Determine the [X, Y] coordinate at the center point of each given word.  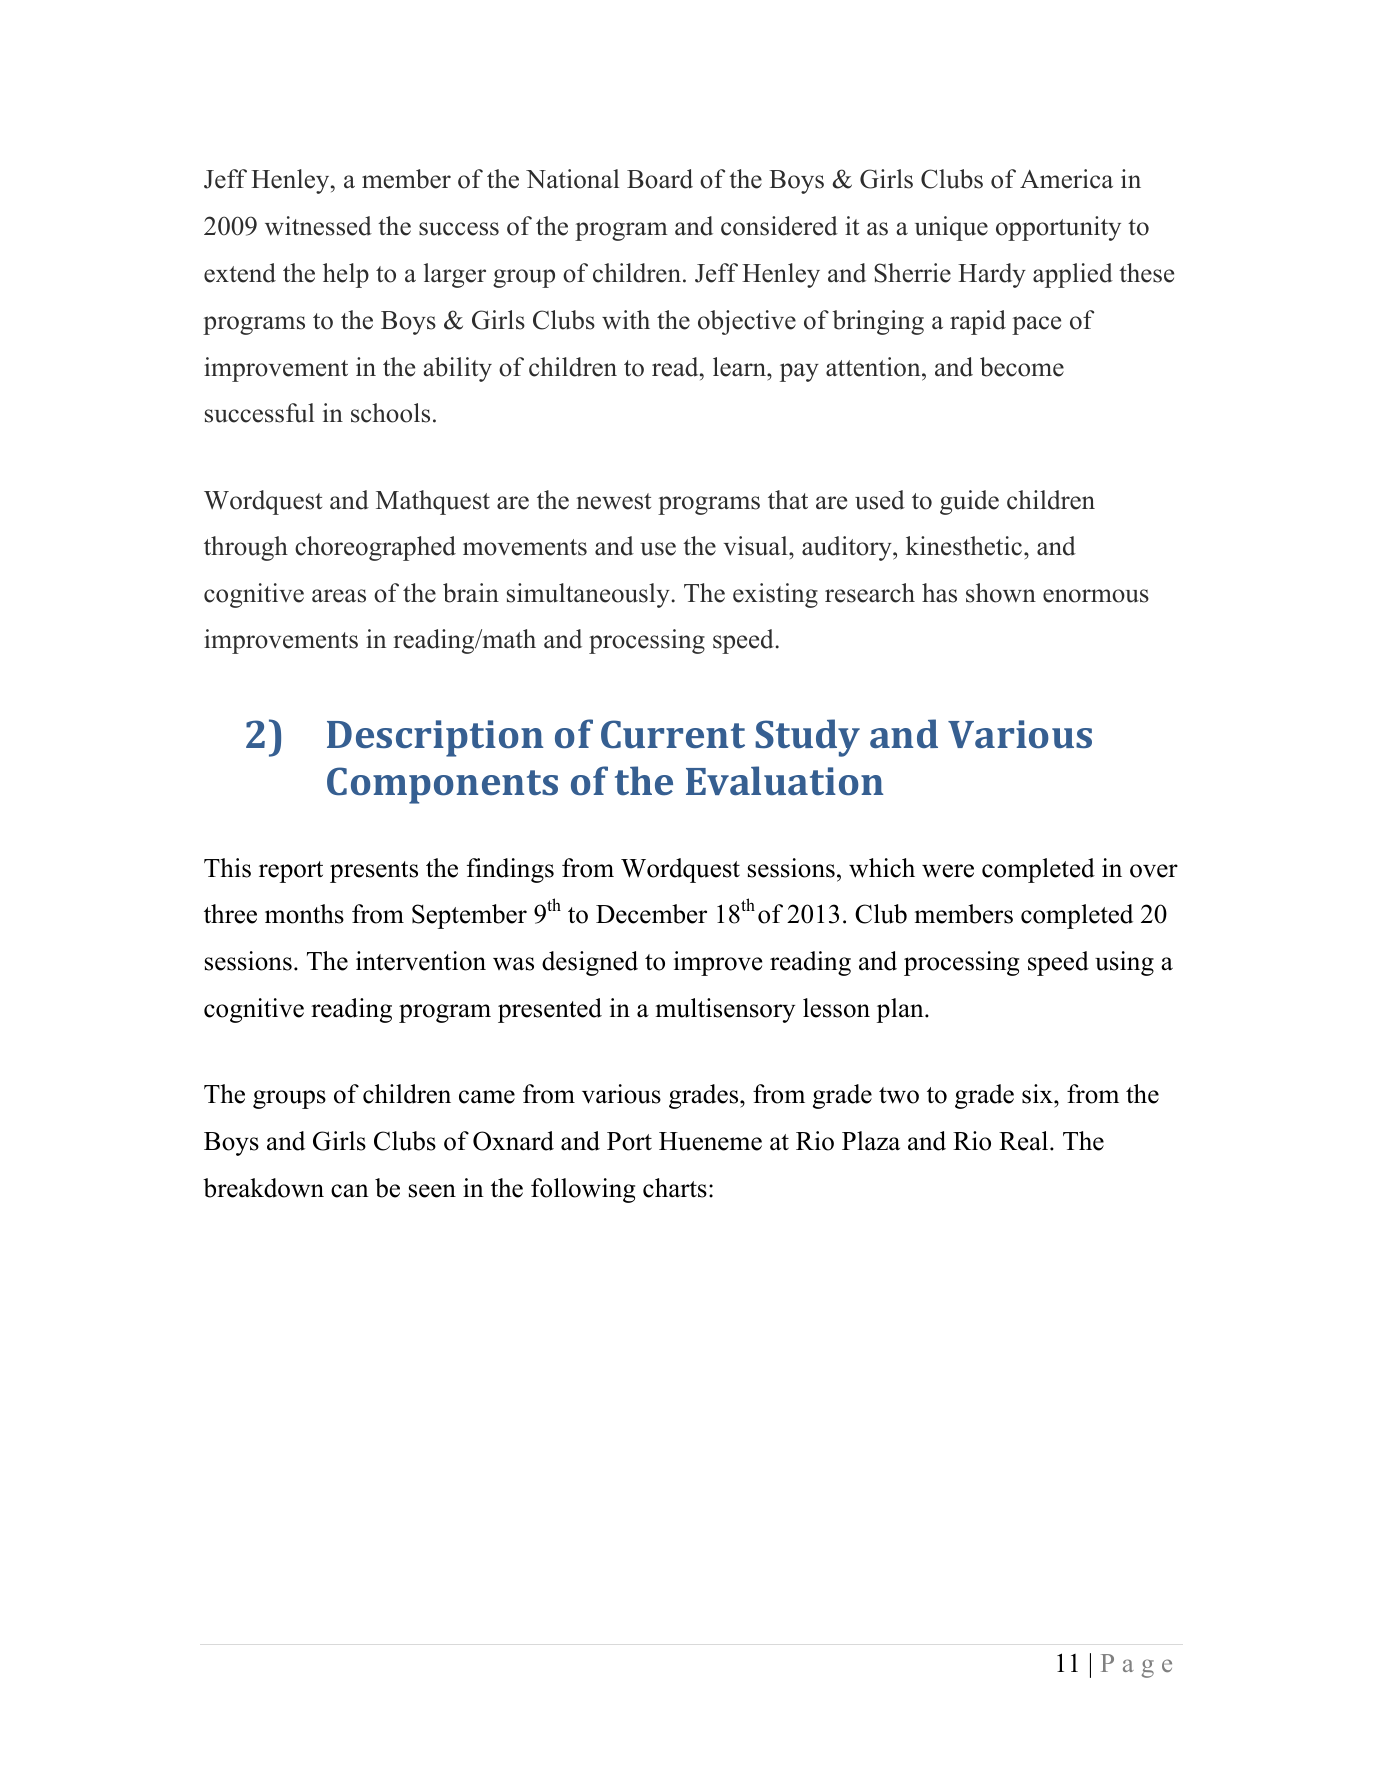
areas [339, 596]
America [1066, 179]
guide [969, 502]
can [350, 1191]
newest [614, 501]
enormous [1096, 596]
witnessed [318, 226]
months [304, 914]
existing [775, 595]
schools [390, 413]
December [651, 914]
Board [660, 179]
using [1124, 963]
